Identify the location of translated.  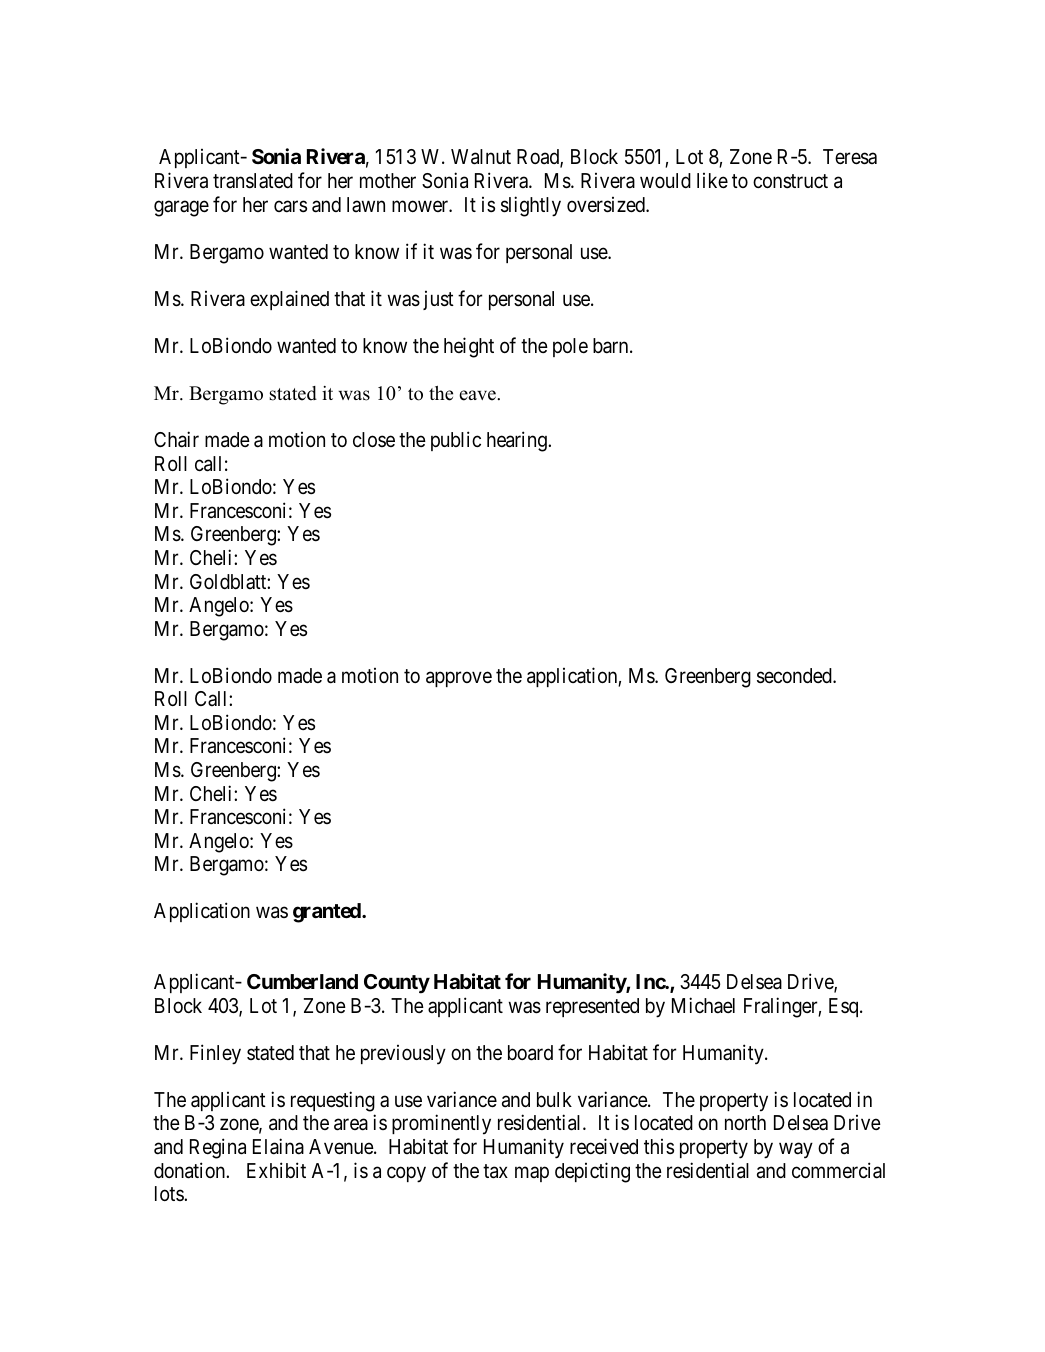
(253, 180).
